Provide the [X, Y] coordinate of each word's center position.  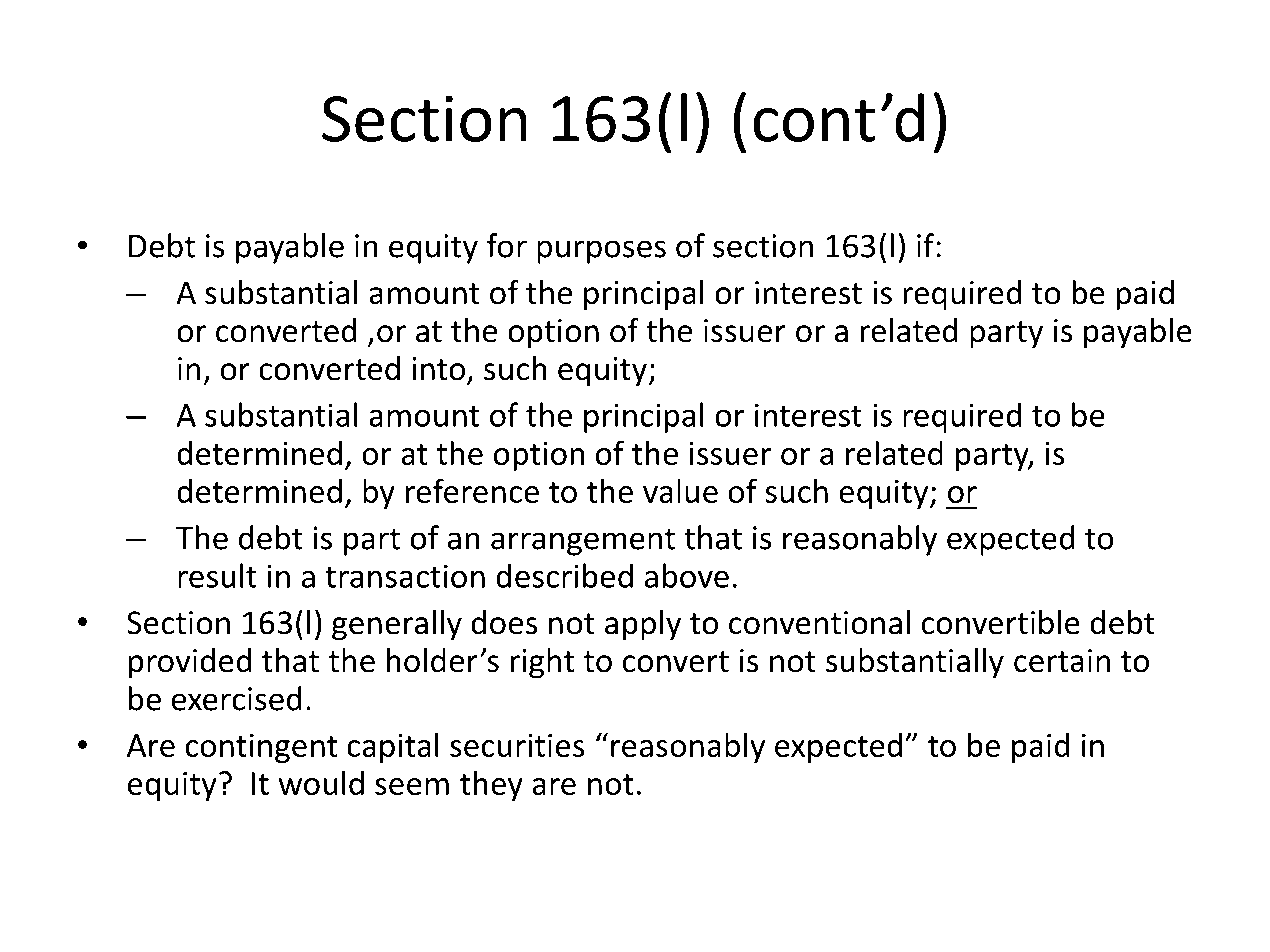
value [680, 490]
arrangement [583, 542]
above [687, 575]
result [217, 575]
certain [1062, 661]
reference [472, 490]
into [440, 370]
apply [643, 625]
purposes [601, 252]
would [321, 782]
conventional [819, 622]
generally [397, 625]
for [507, 245]
